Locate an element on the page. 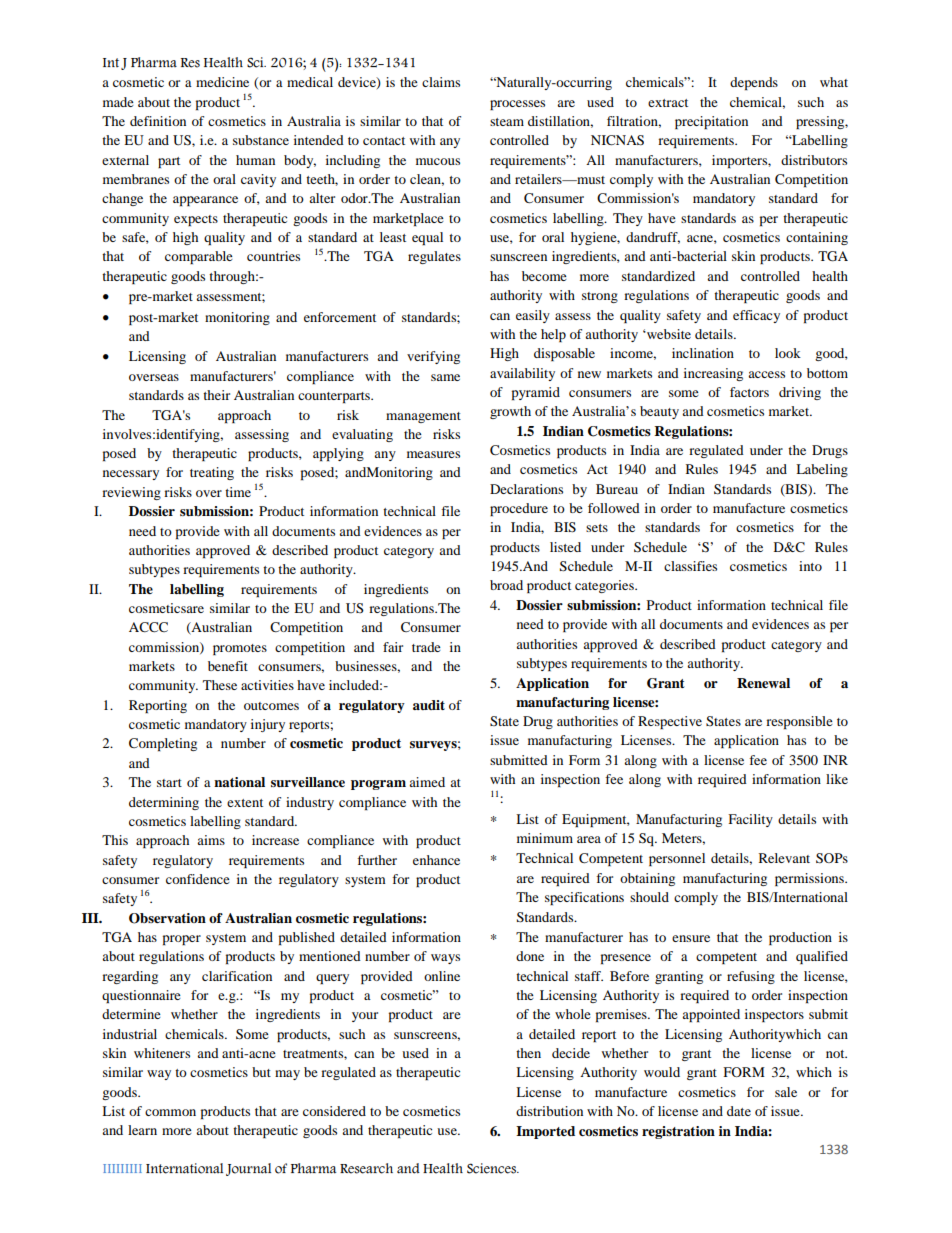 Image resolution: width=952 pixels, height=1233 pixels. common is located at coordinates (170, 1112).
